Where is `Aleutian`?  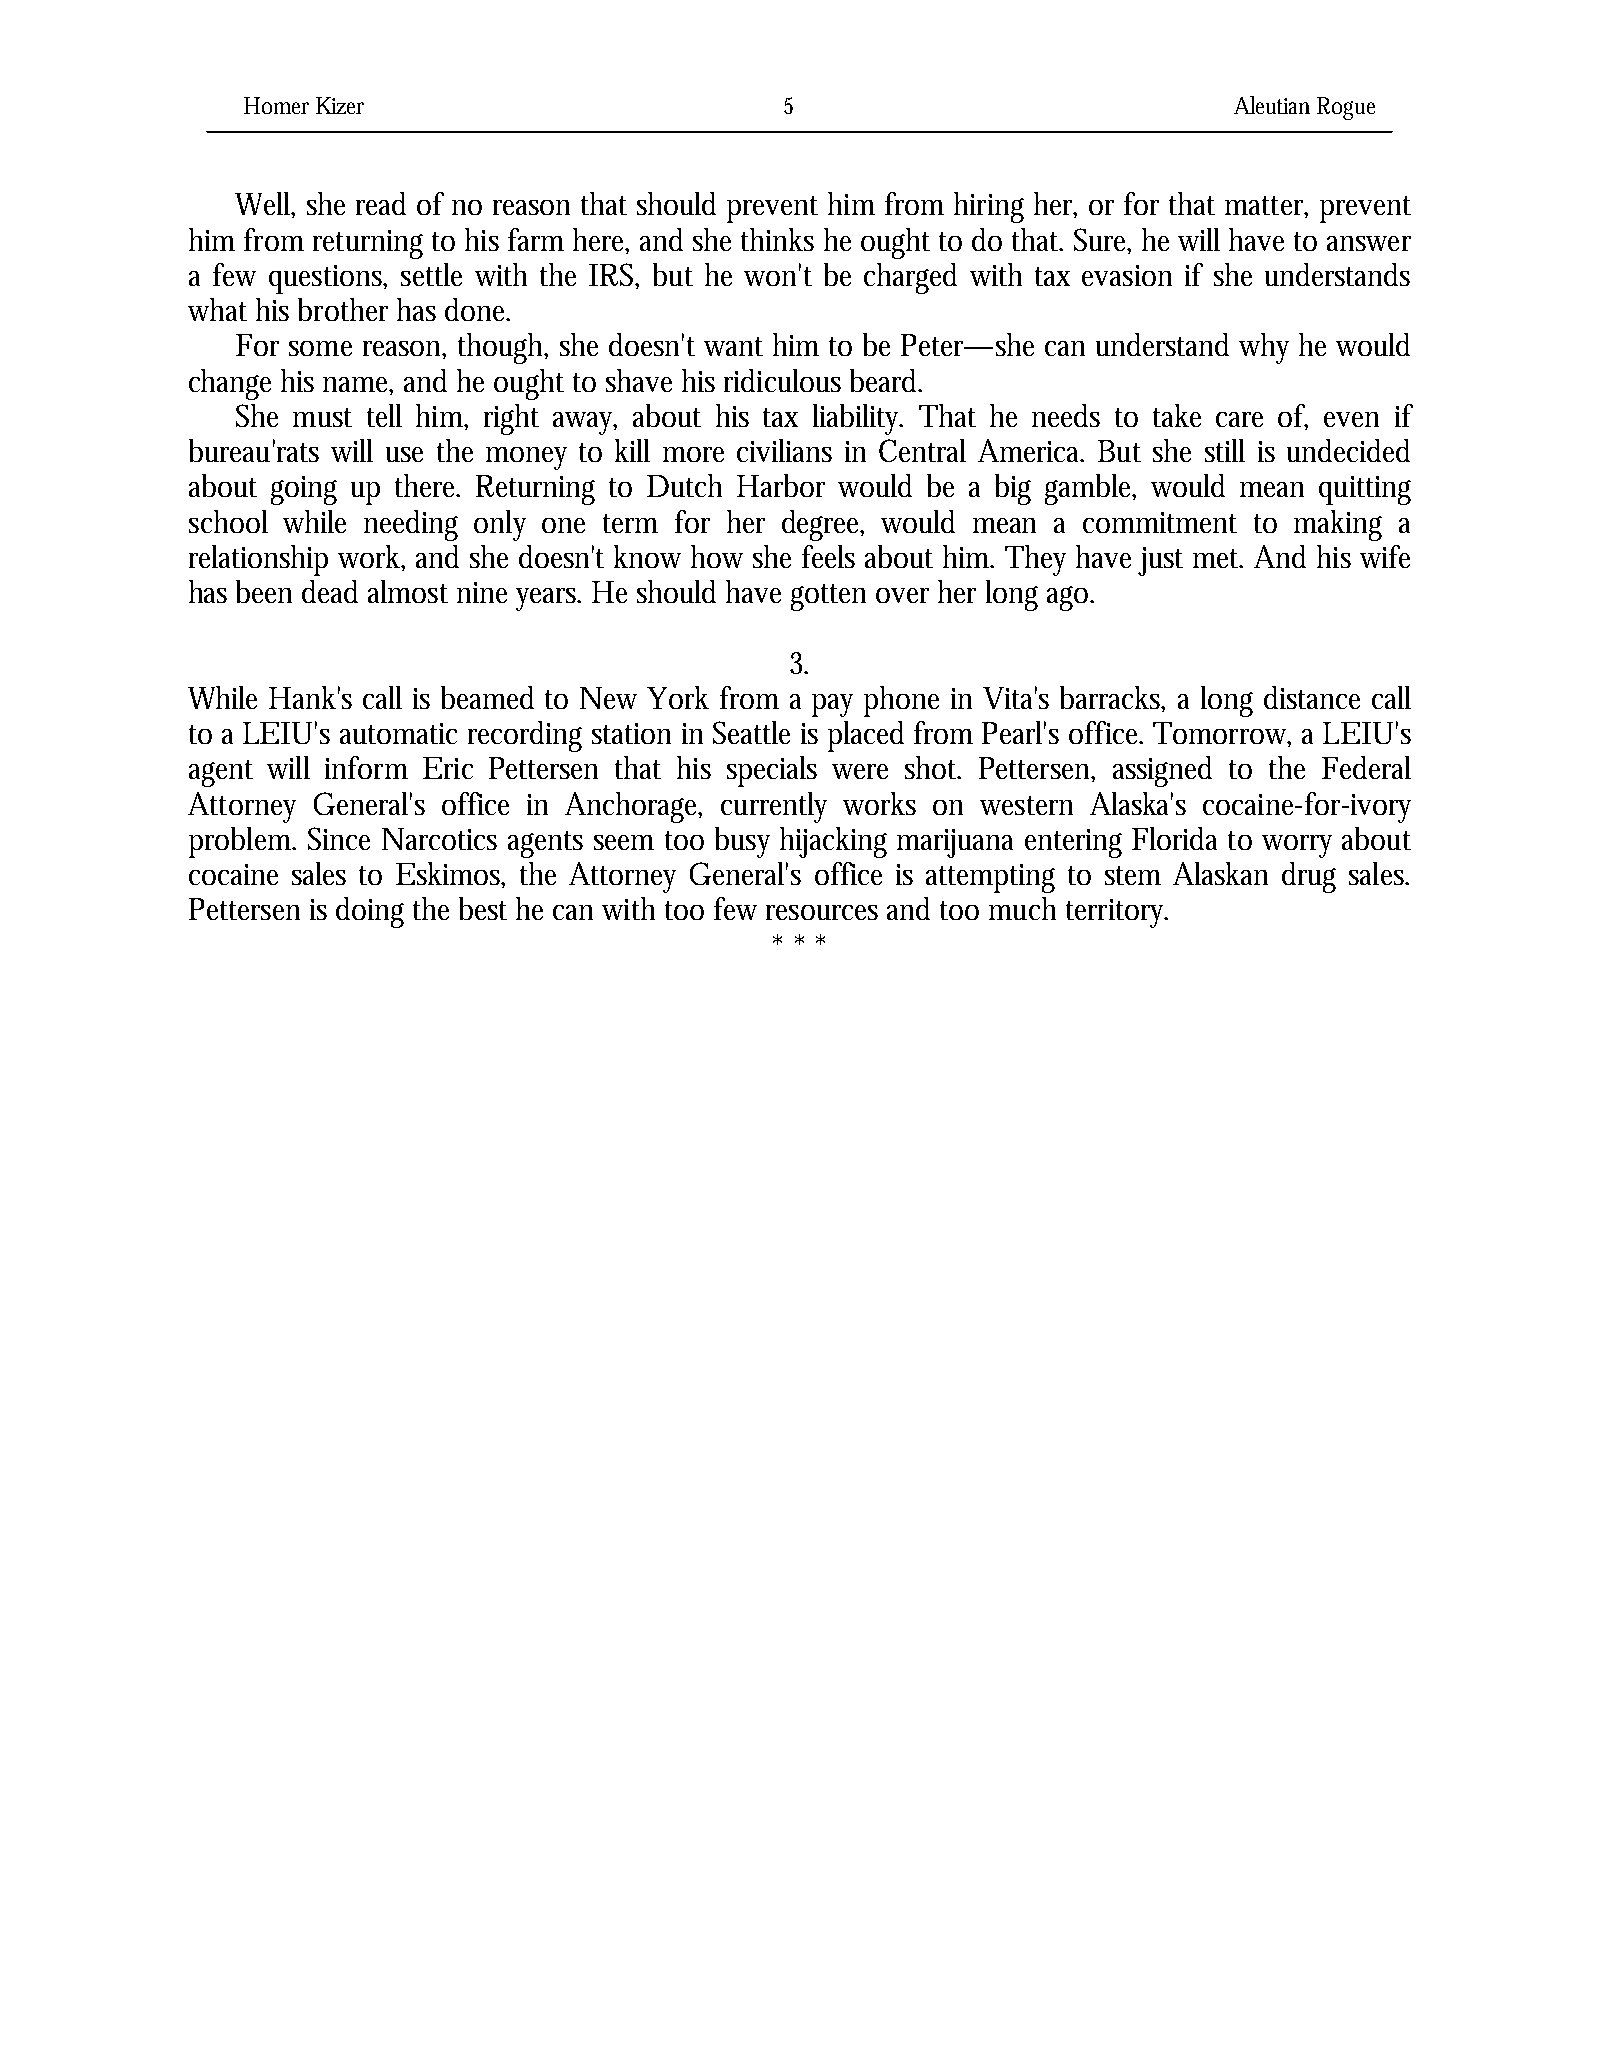
Aleutian is located at coordinates (1272, 105).
